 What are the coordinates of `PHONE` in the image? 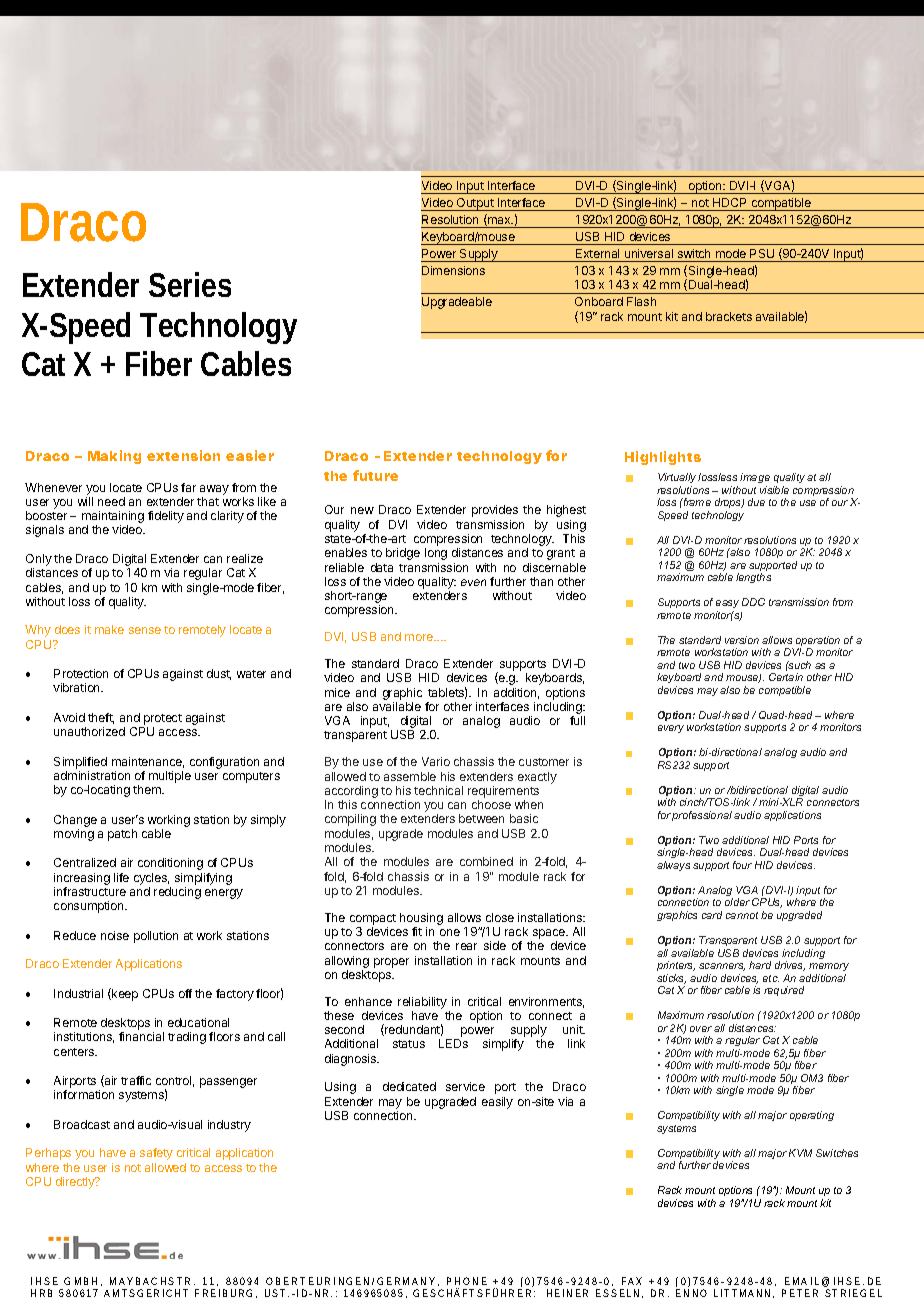 It's located at (467, 1281).
